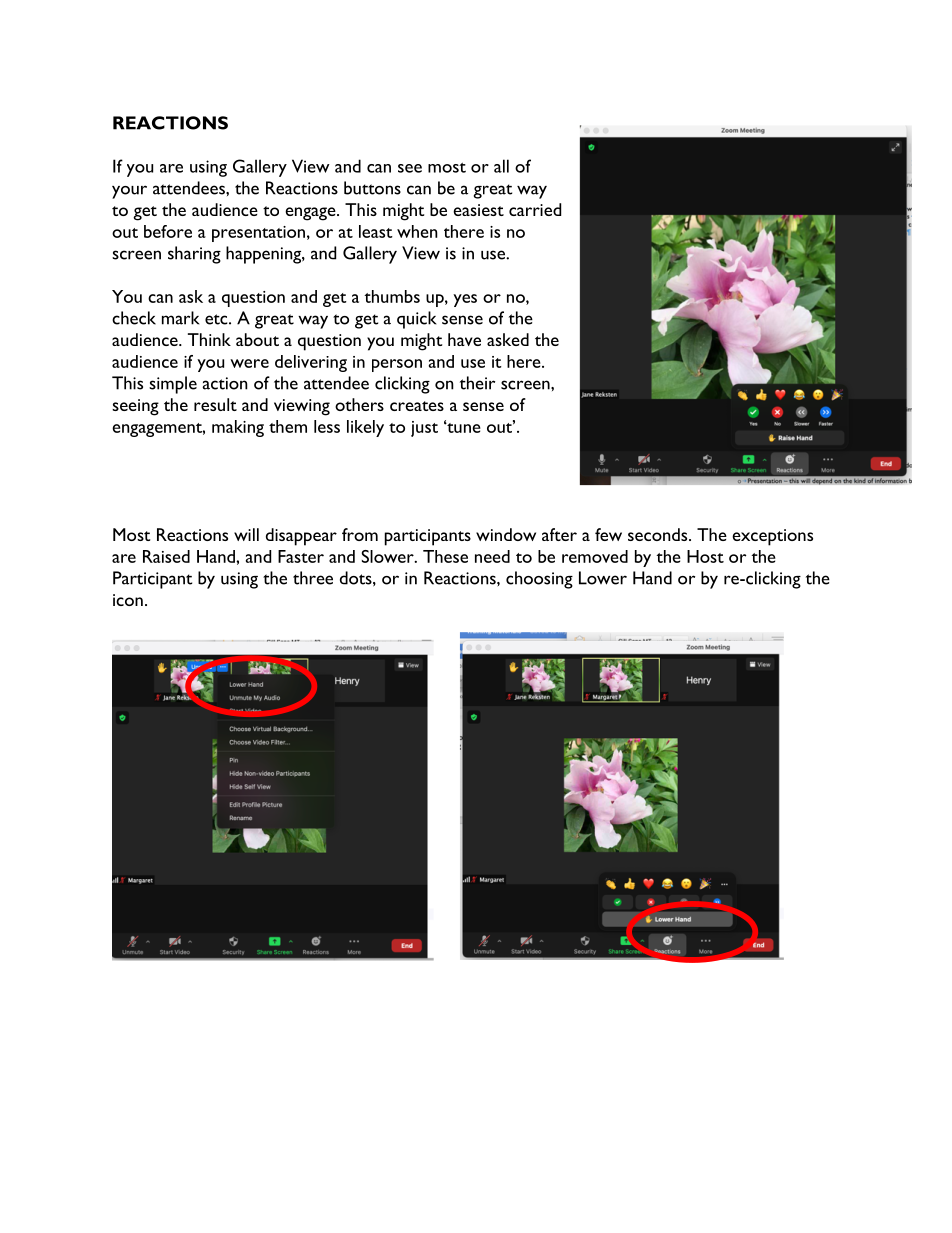 The image size is (952, 1233). What do you see at coordinates (465, 300) in the image?
I see `yes` at bounding box center [465, 300].
